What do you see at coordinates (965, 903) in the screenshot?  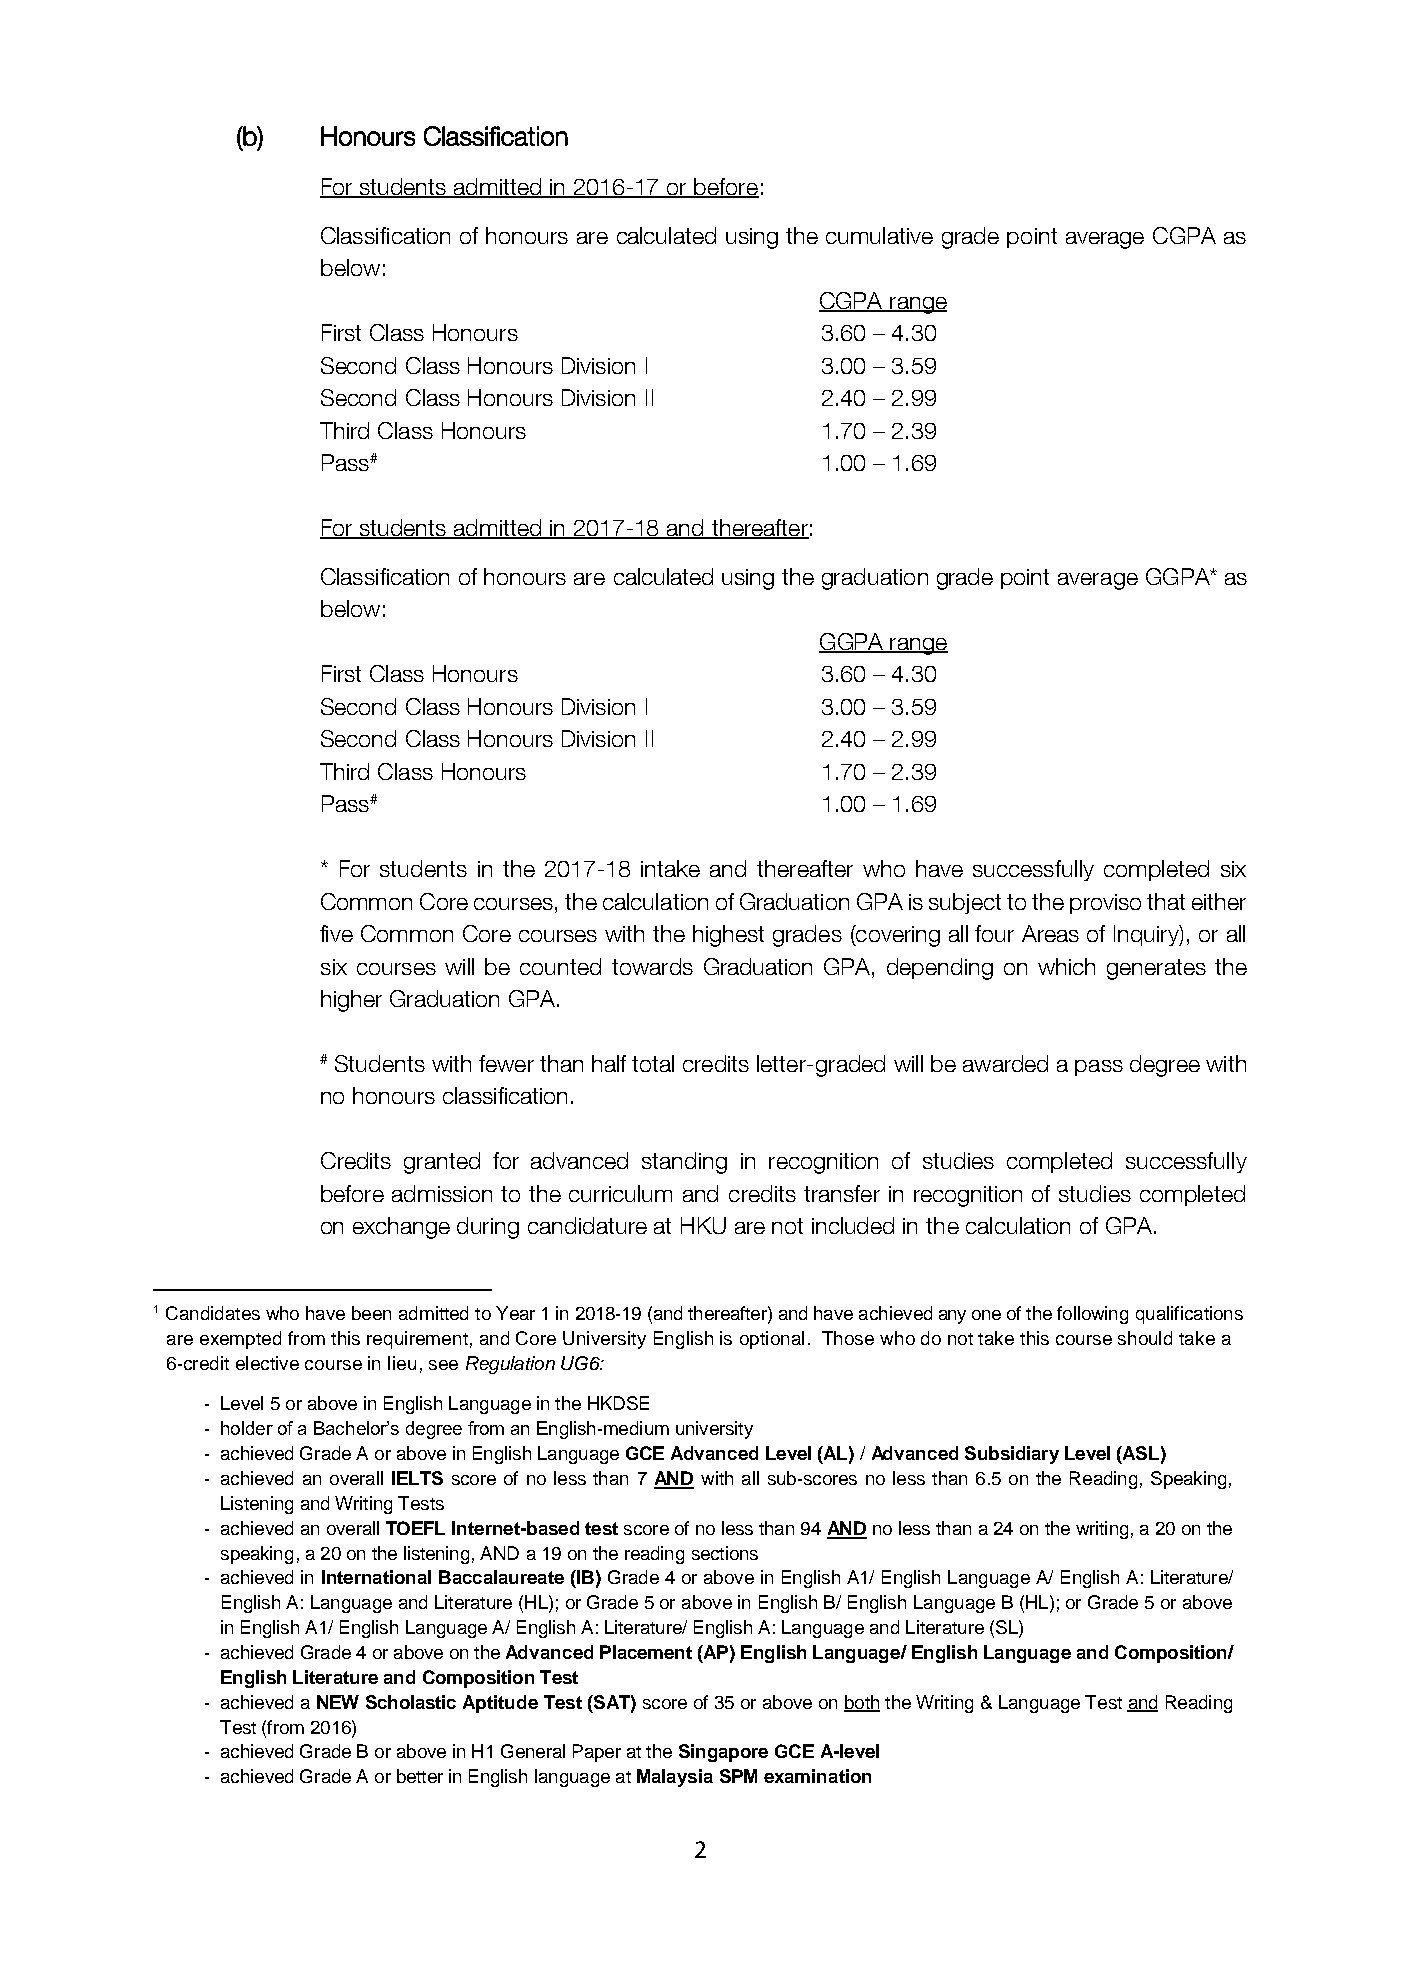 I see `subject` at bounding box center [965, 903].
